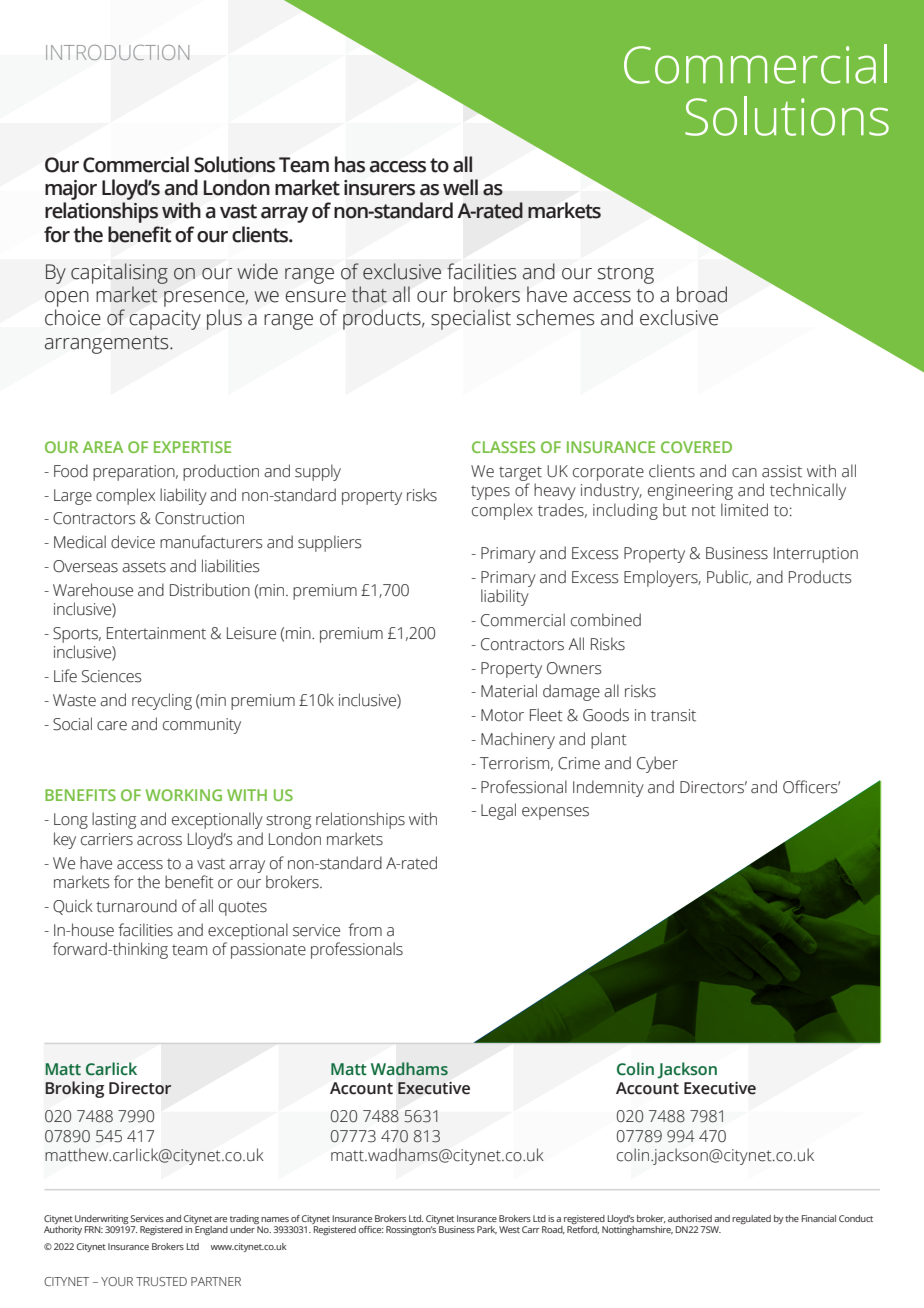  What do you see at coordinates (117, 52) in the document?
I see `INTRODUCTION` at bounding box center [117, 52].
